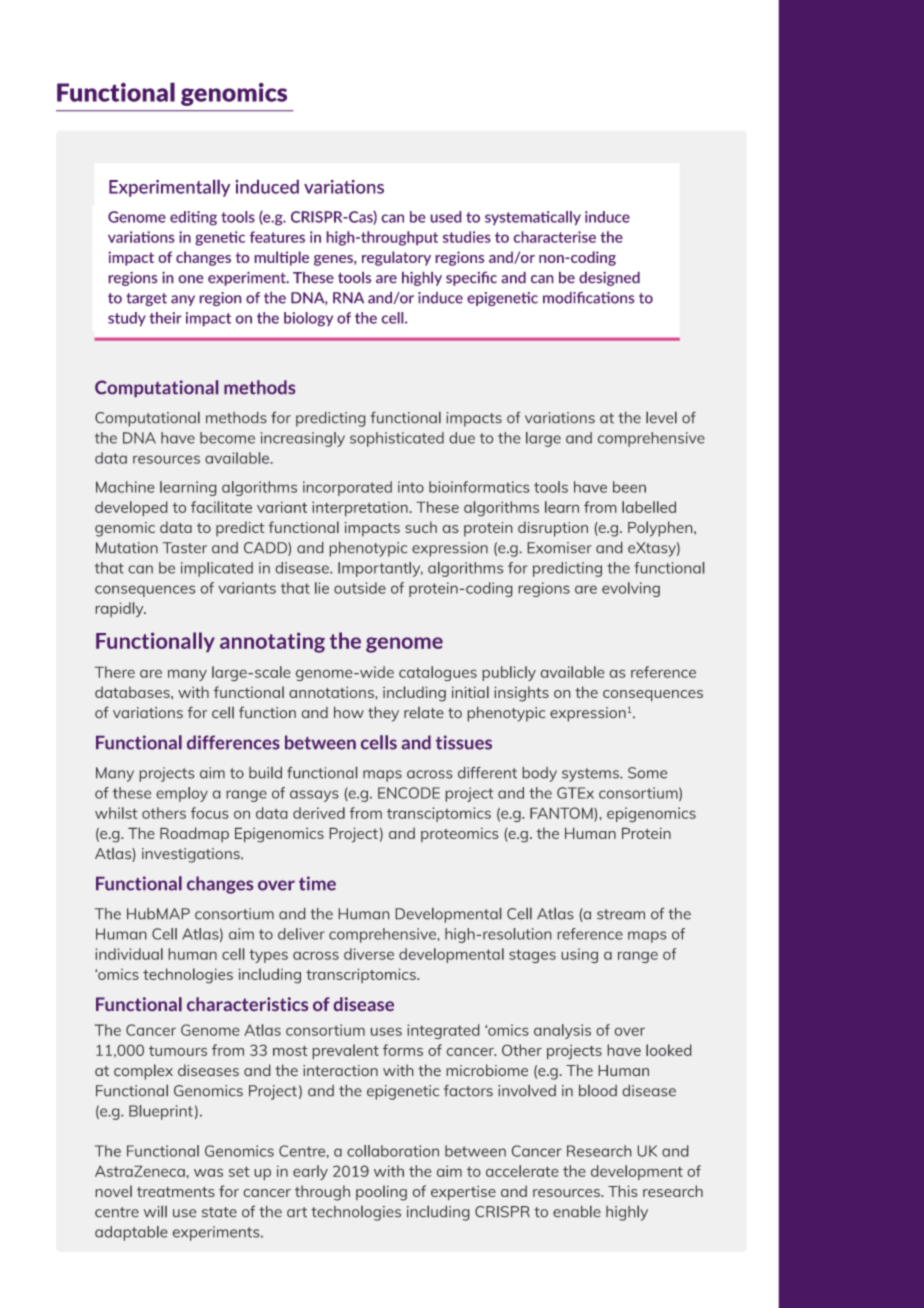  I want to click on This, so click(622, 1191).
